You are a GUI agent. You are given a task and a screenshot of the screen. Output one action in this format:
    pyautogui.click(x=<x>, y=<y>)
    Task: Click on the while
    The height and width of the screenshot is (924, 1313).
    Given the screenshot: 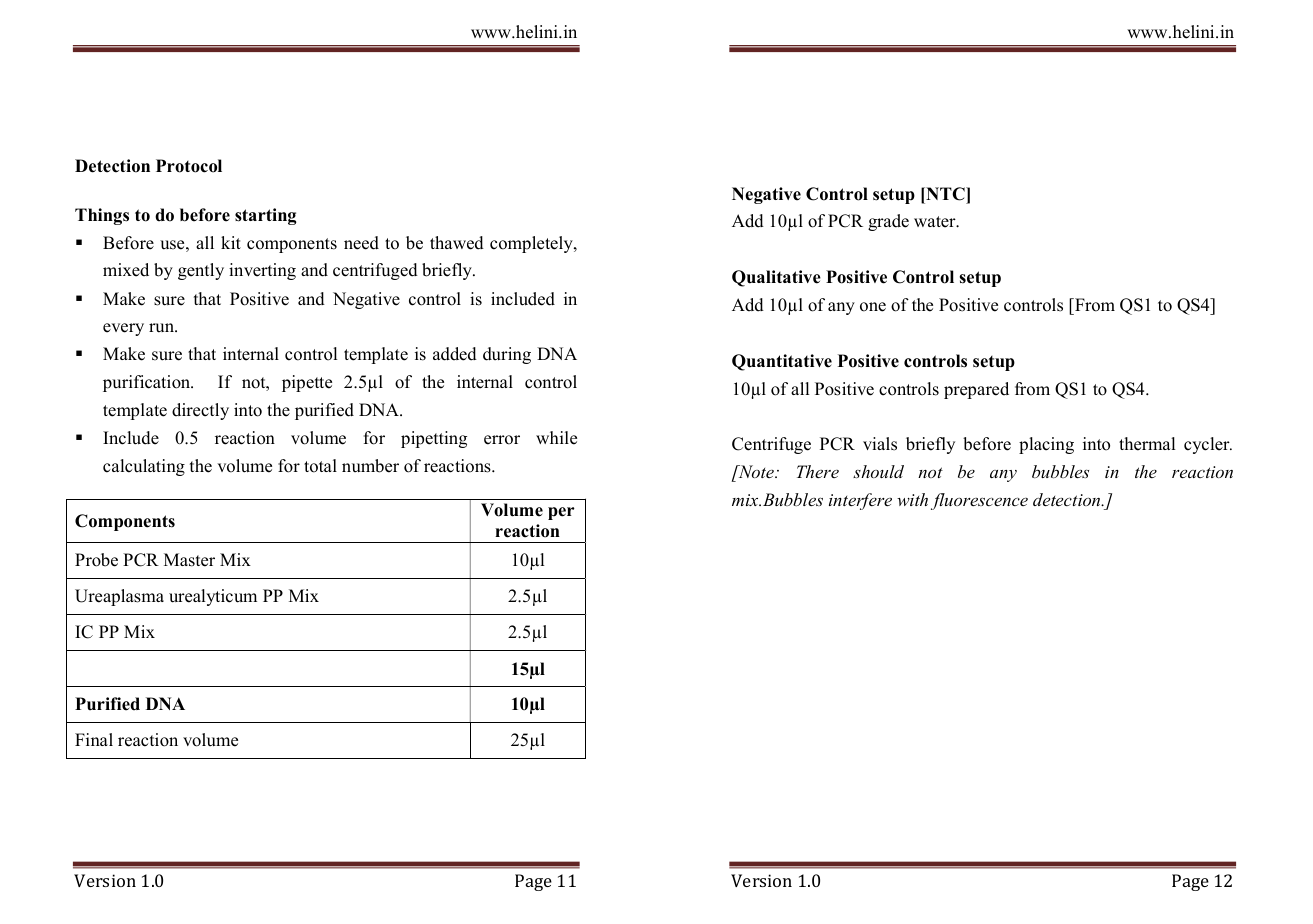 What is the action you would take?
    pyautogui.click(x=556, y=438)
